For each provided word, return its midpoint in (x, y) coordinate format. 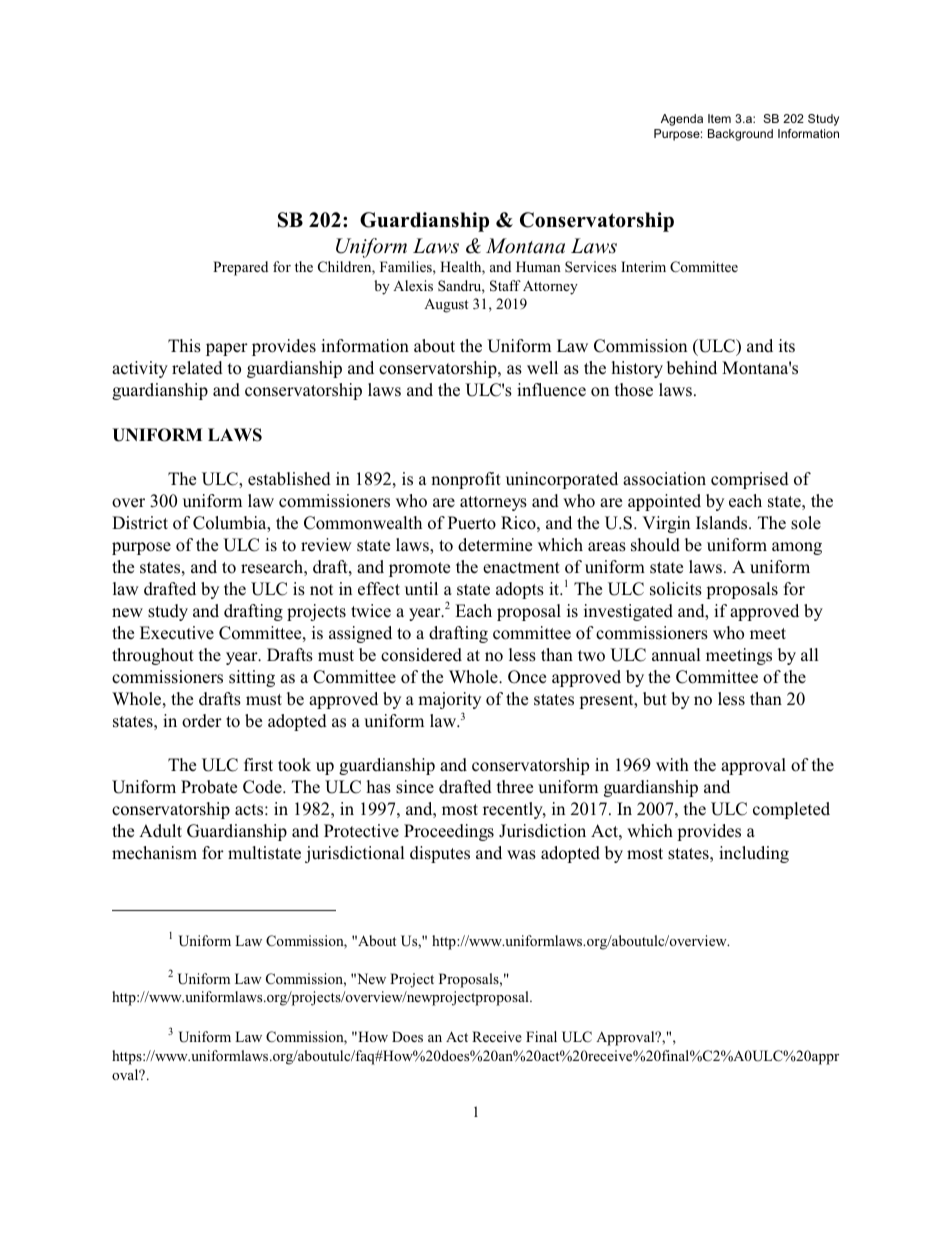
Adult (160, 830)
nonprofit (466, 480)
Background (740, 135)
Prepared (240, 268)
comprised (750, 480)
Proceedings (449, 832)
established (289, 479)
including (754, 854)
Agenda (682, 120)
